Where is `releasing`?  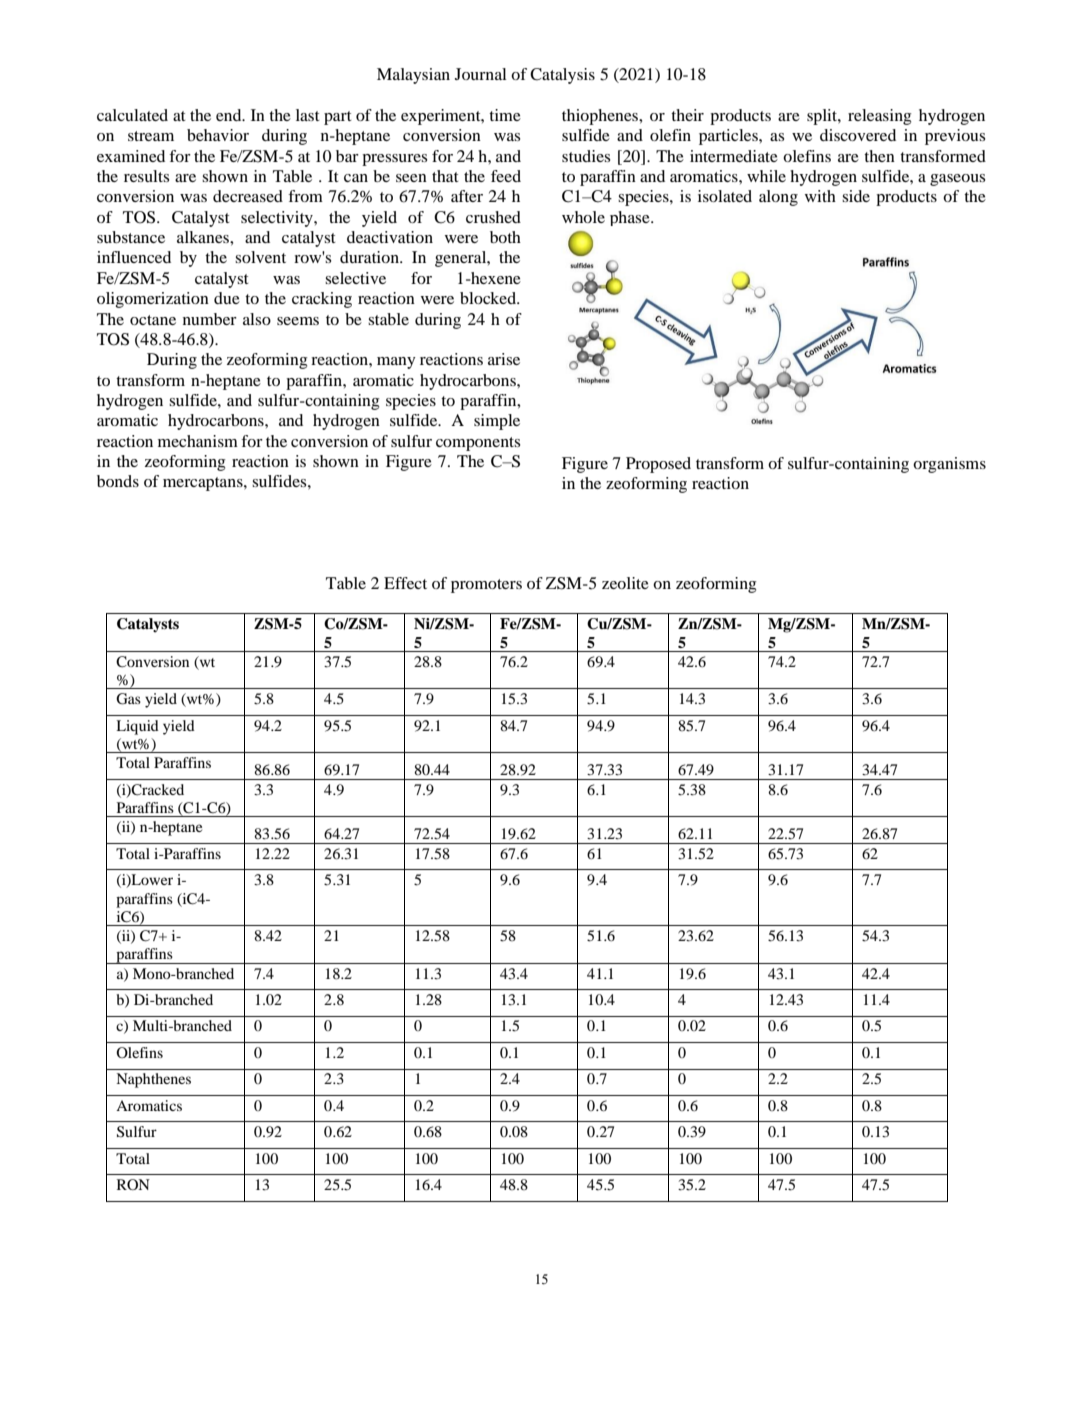
releasing is located at coordinates (879, 117).
